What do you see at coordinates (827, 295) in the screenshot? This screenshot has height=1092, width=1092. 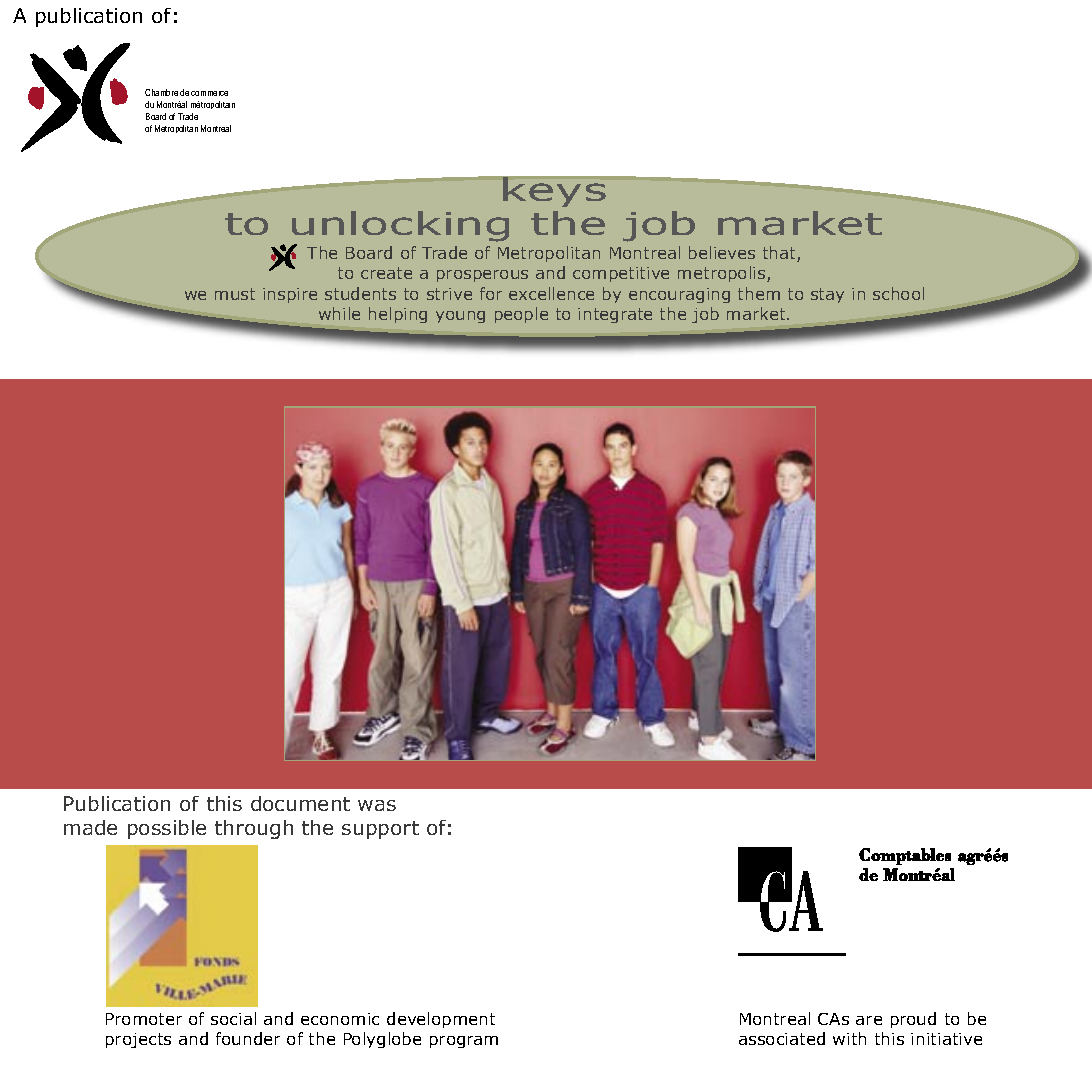 I see `stay` at bounding box center [827, 295].
